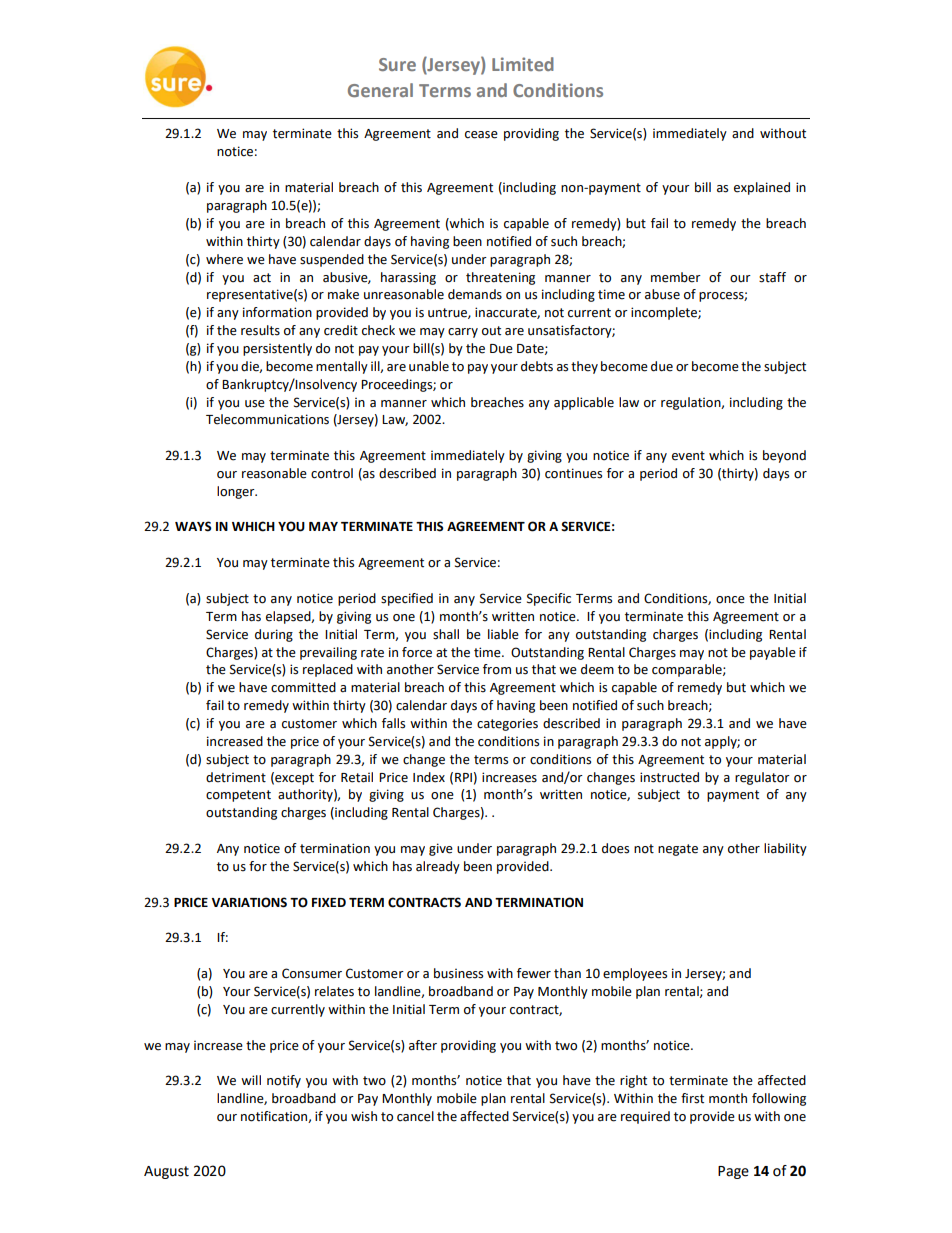  I want to click on explained, so click(762, 188).
